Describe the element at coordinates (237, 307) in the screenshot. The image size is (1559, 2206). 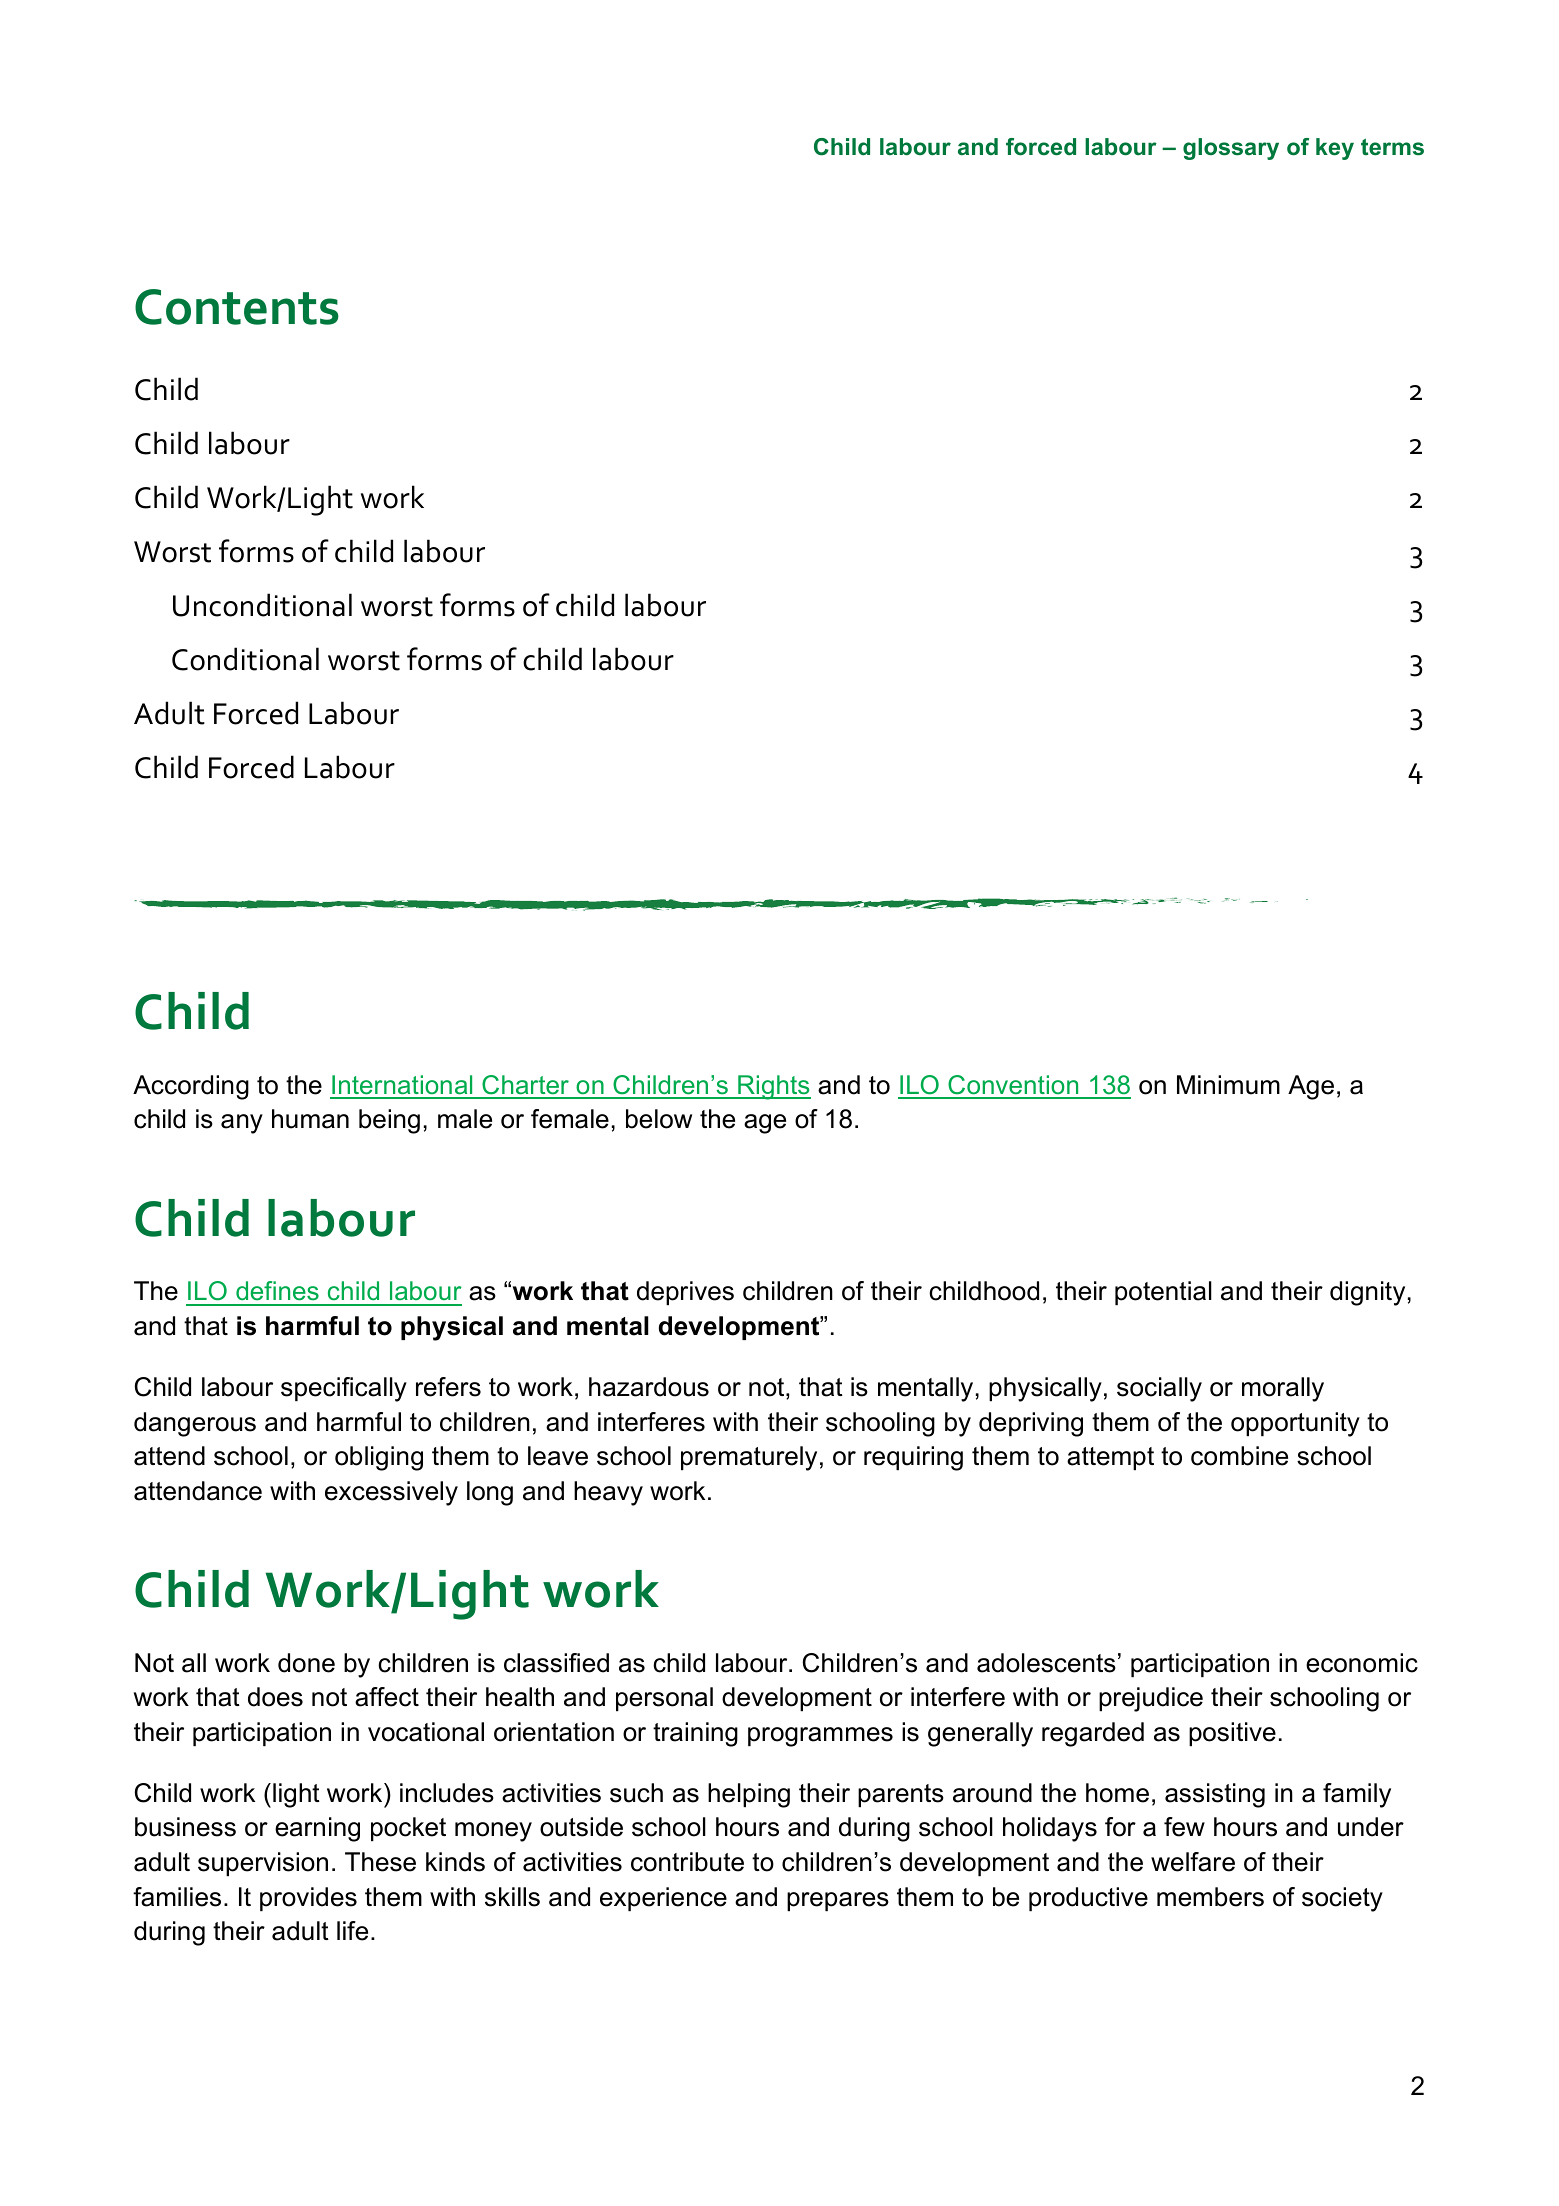
I see `Contents` at that location.
